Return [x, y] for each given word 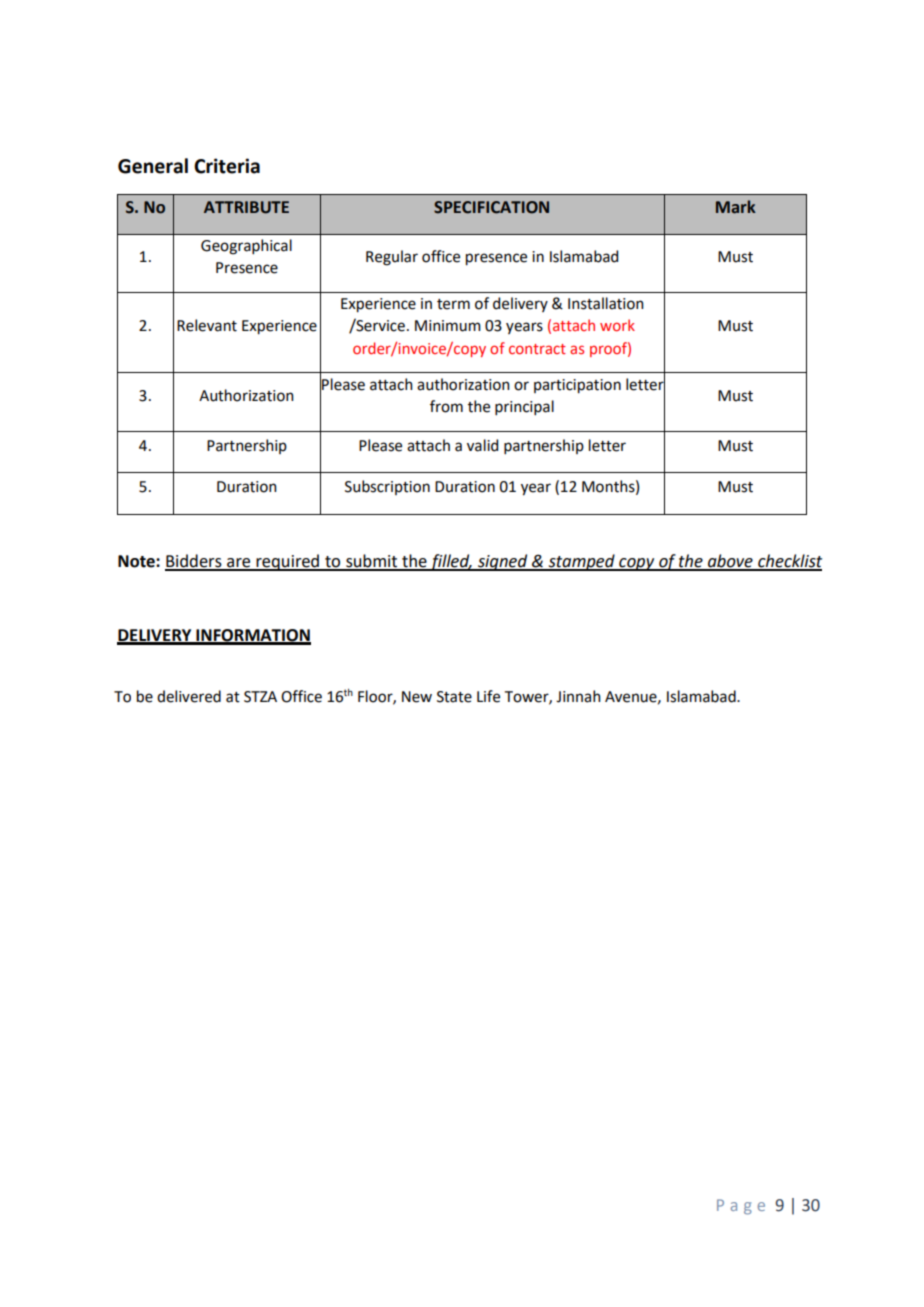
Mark [736, 207]
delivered [189, 696]
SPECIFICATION [491, 207]
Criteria [227, 166]
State [454, 697]
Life [488, 696]
